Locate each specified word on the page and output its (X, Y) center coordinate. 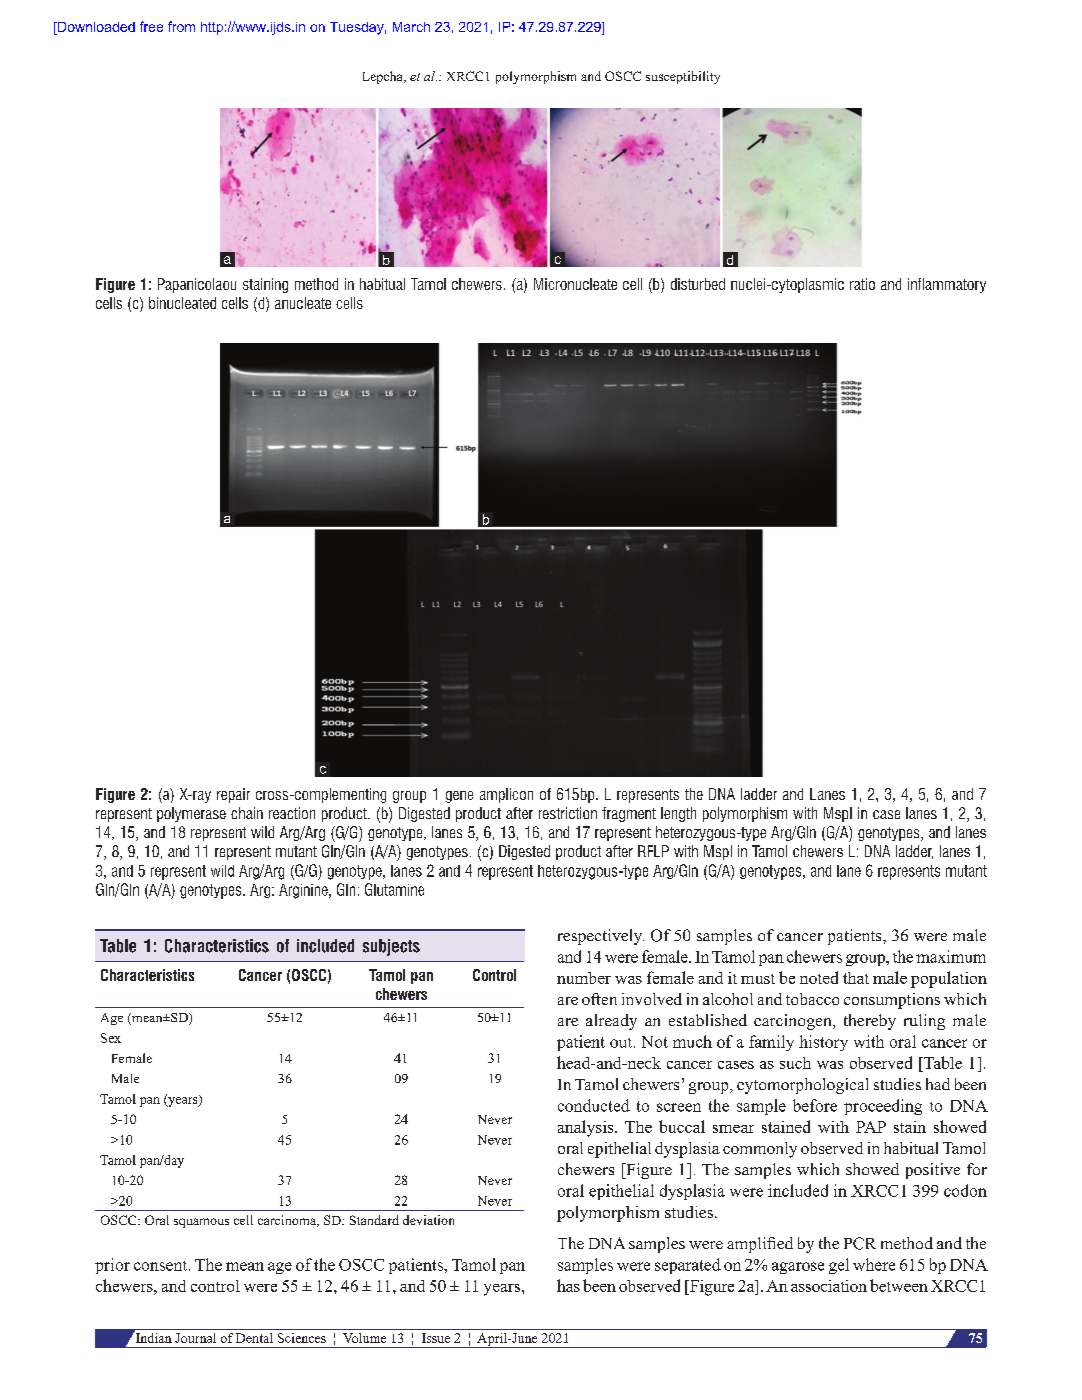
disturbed (698, 284)
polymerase (191, 814)
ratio (862, 284)
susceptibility (683, 77)
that (856, 978)
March (411, 27)
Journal (195, 1338)
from (181, 26)
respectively (601, 937)
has (568, 1285)
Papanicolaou (197, 285)
